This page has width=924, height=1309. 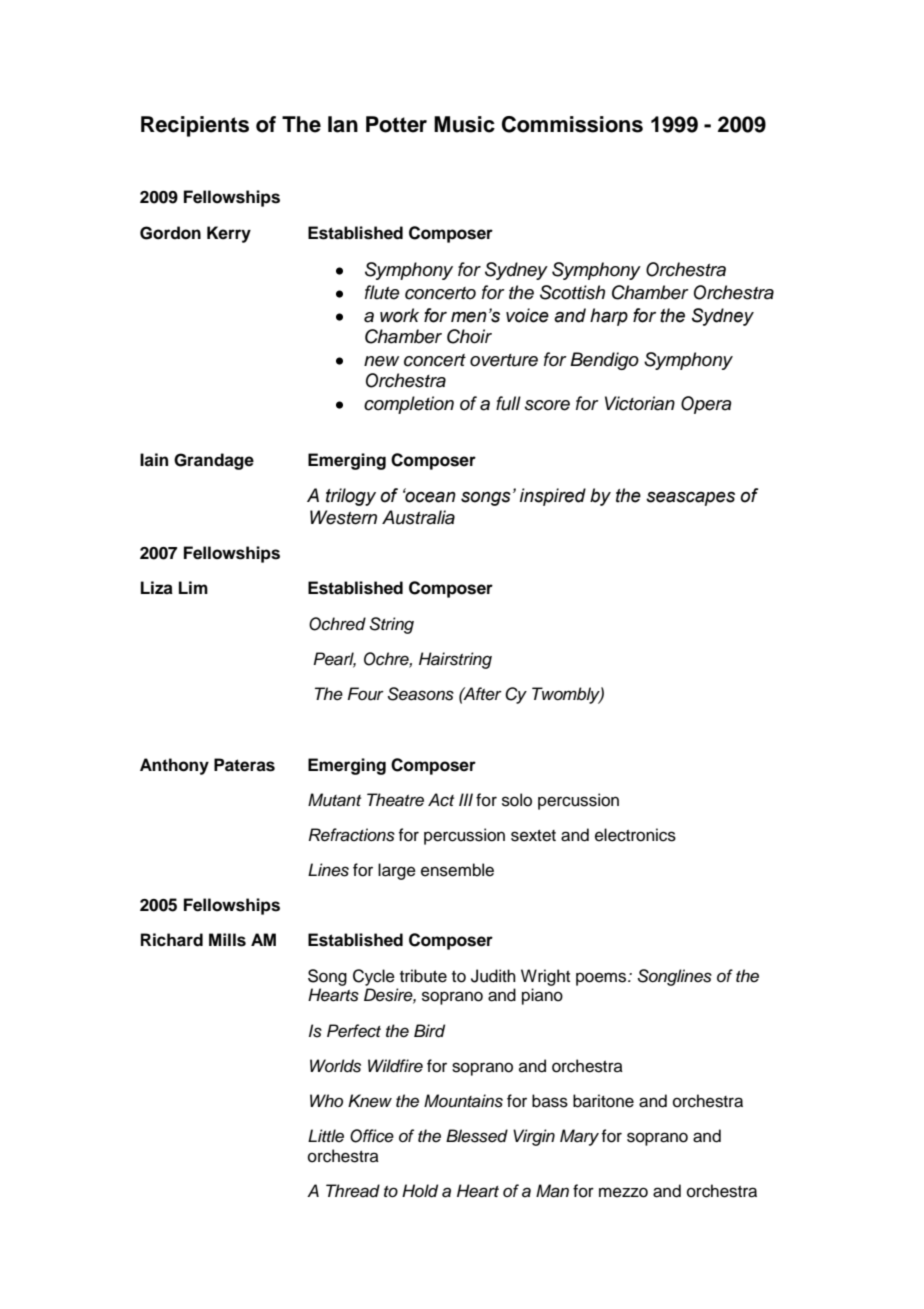 What do you see at coordinates (635, 835) in the page?
I see `electronics` at bounding box center [635, 835].
